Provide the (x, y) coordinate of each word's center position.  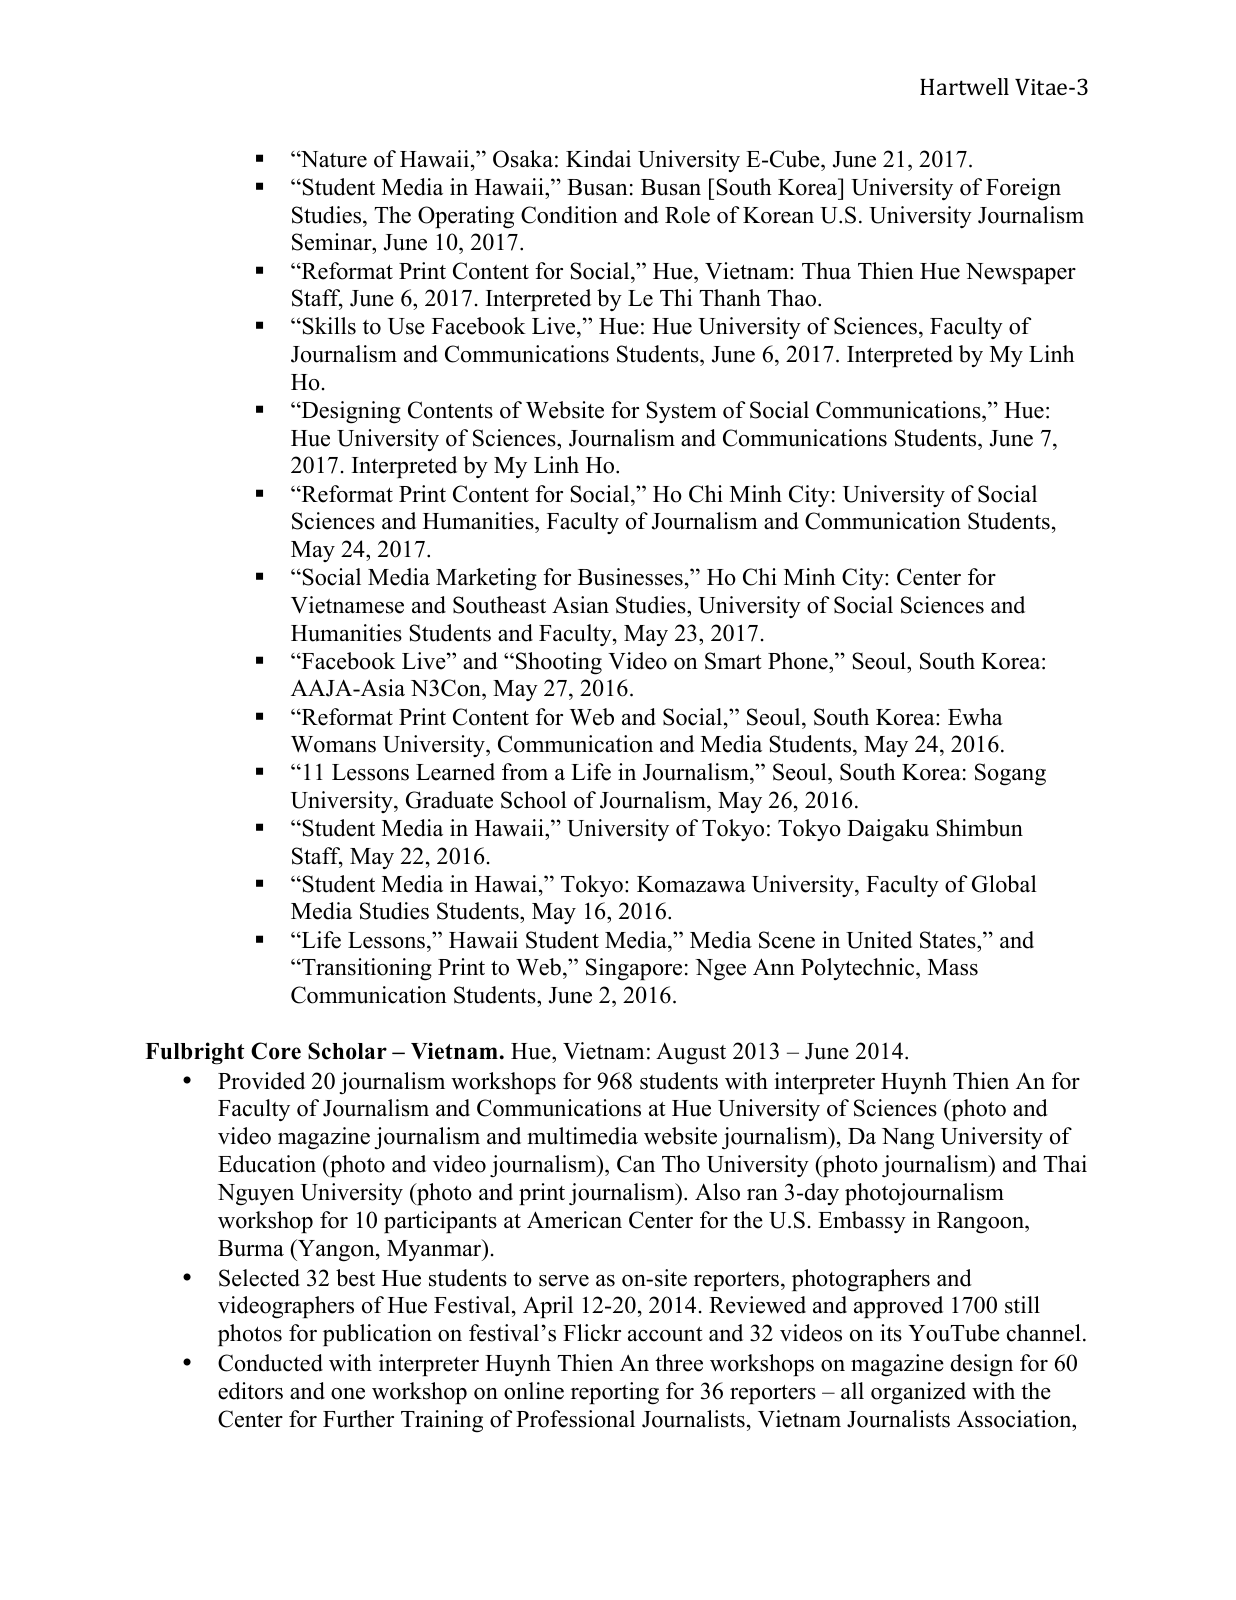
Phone (799, 661)
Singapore (634, 969)
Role (687, 215)
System (681, 412)
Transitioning (366, 969)
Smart (733, 661)
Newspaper (1021, 273)
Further (358, 1419)
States (949, 940)
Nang (908, 1139)
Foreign (1023, 189)
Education (267, 1164)
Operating (466, 217)
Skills (328, 326)
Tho (681, 1164)
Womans (333, 744)
